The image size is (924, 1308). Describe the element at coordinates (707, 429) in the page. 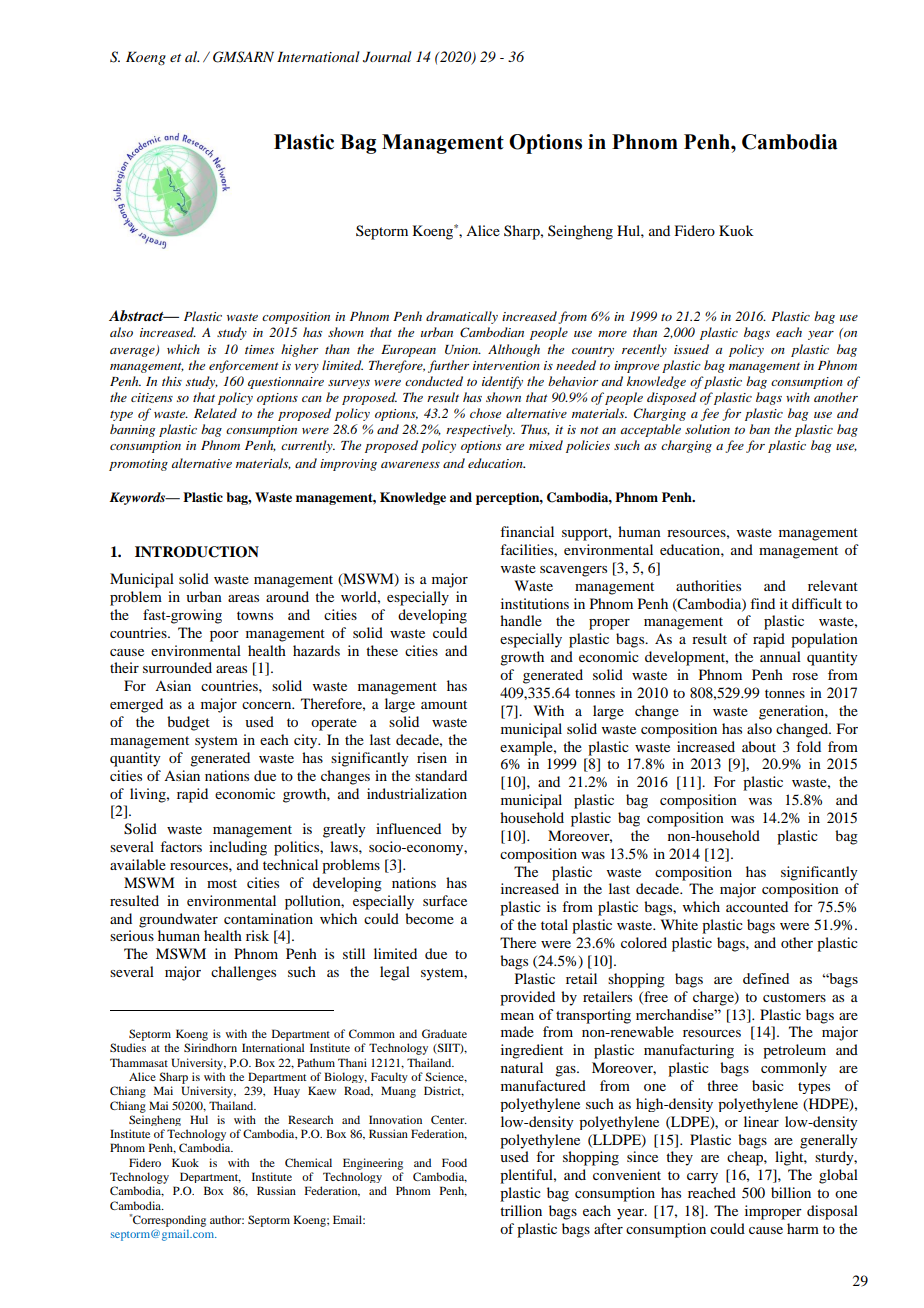

I see `solution` at that location.
